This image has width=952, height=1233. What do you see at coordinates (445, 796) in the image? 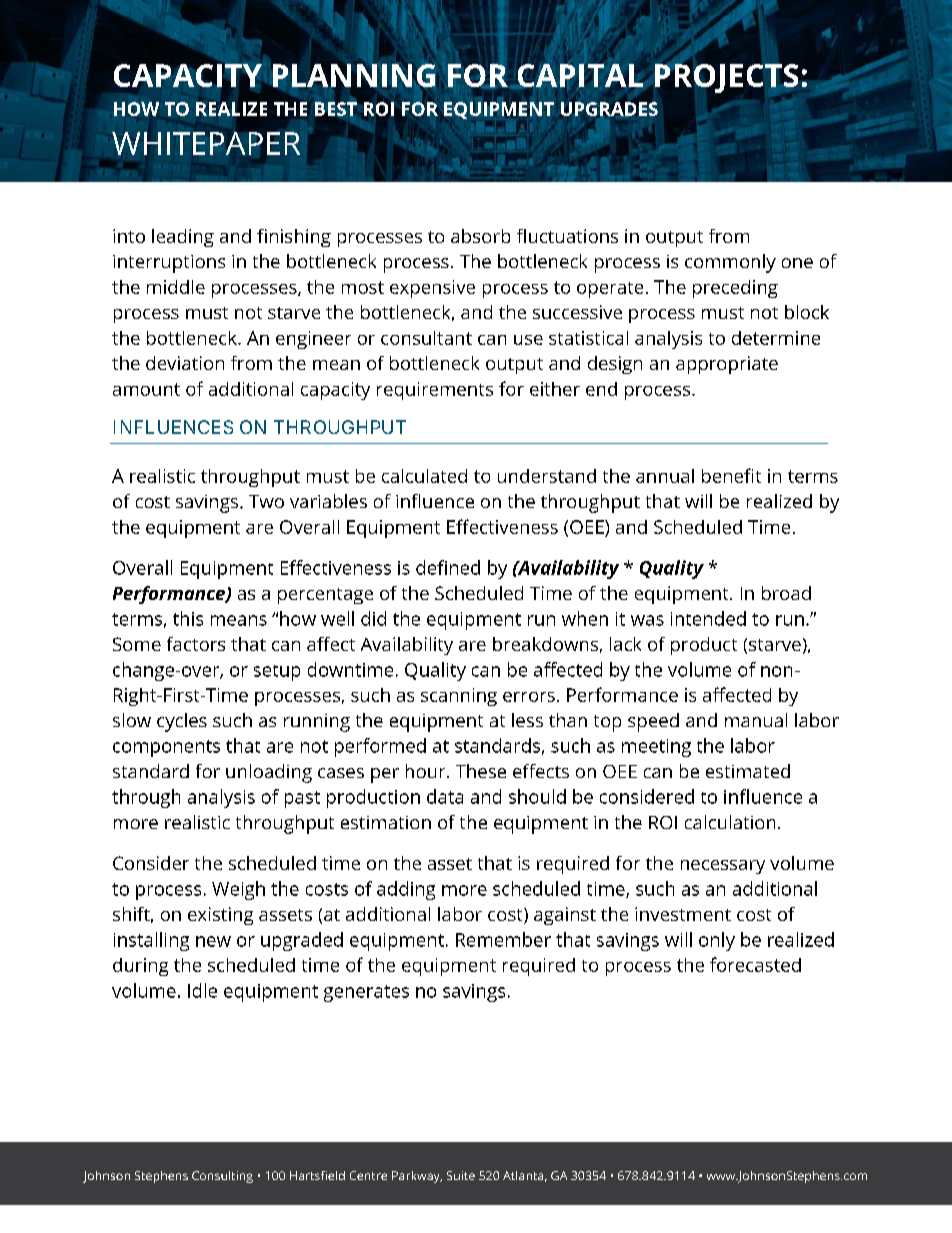
I see `data` at bounding box center [445, 796].
